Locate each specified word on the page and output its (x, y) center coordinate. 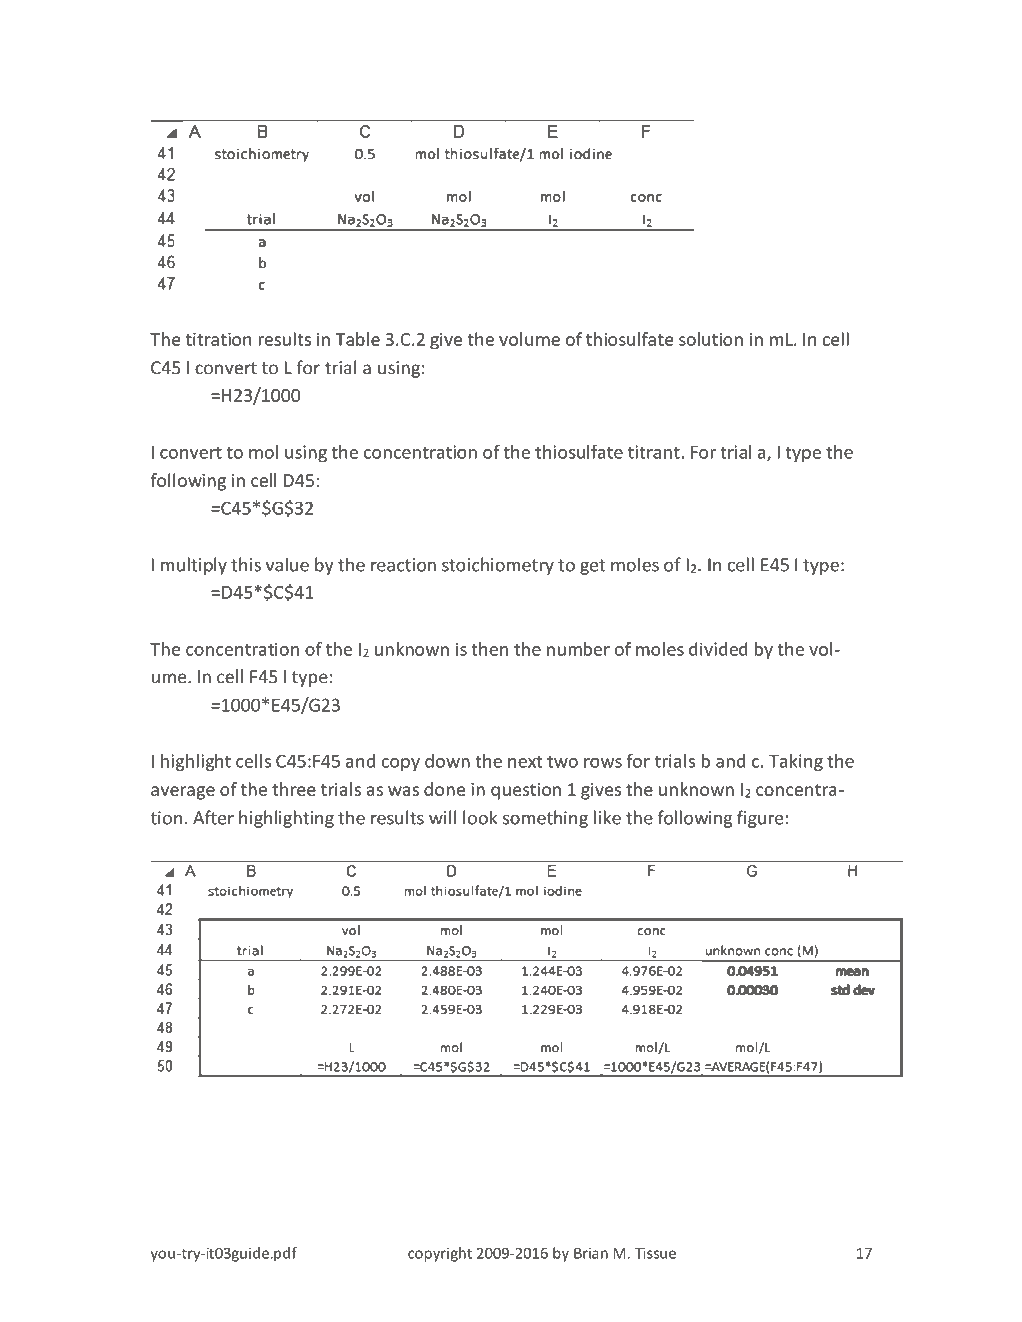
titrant (655, 452)
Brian (591, 1253)
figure (760, 819)
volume (529, 339)
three (294, 789)
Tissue (655, 1253)
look (480, 817)
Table (358, 339)
